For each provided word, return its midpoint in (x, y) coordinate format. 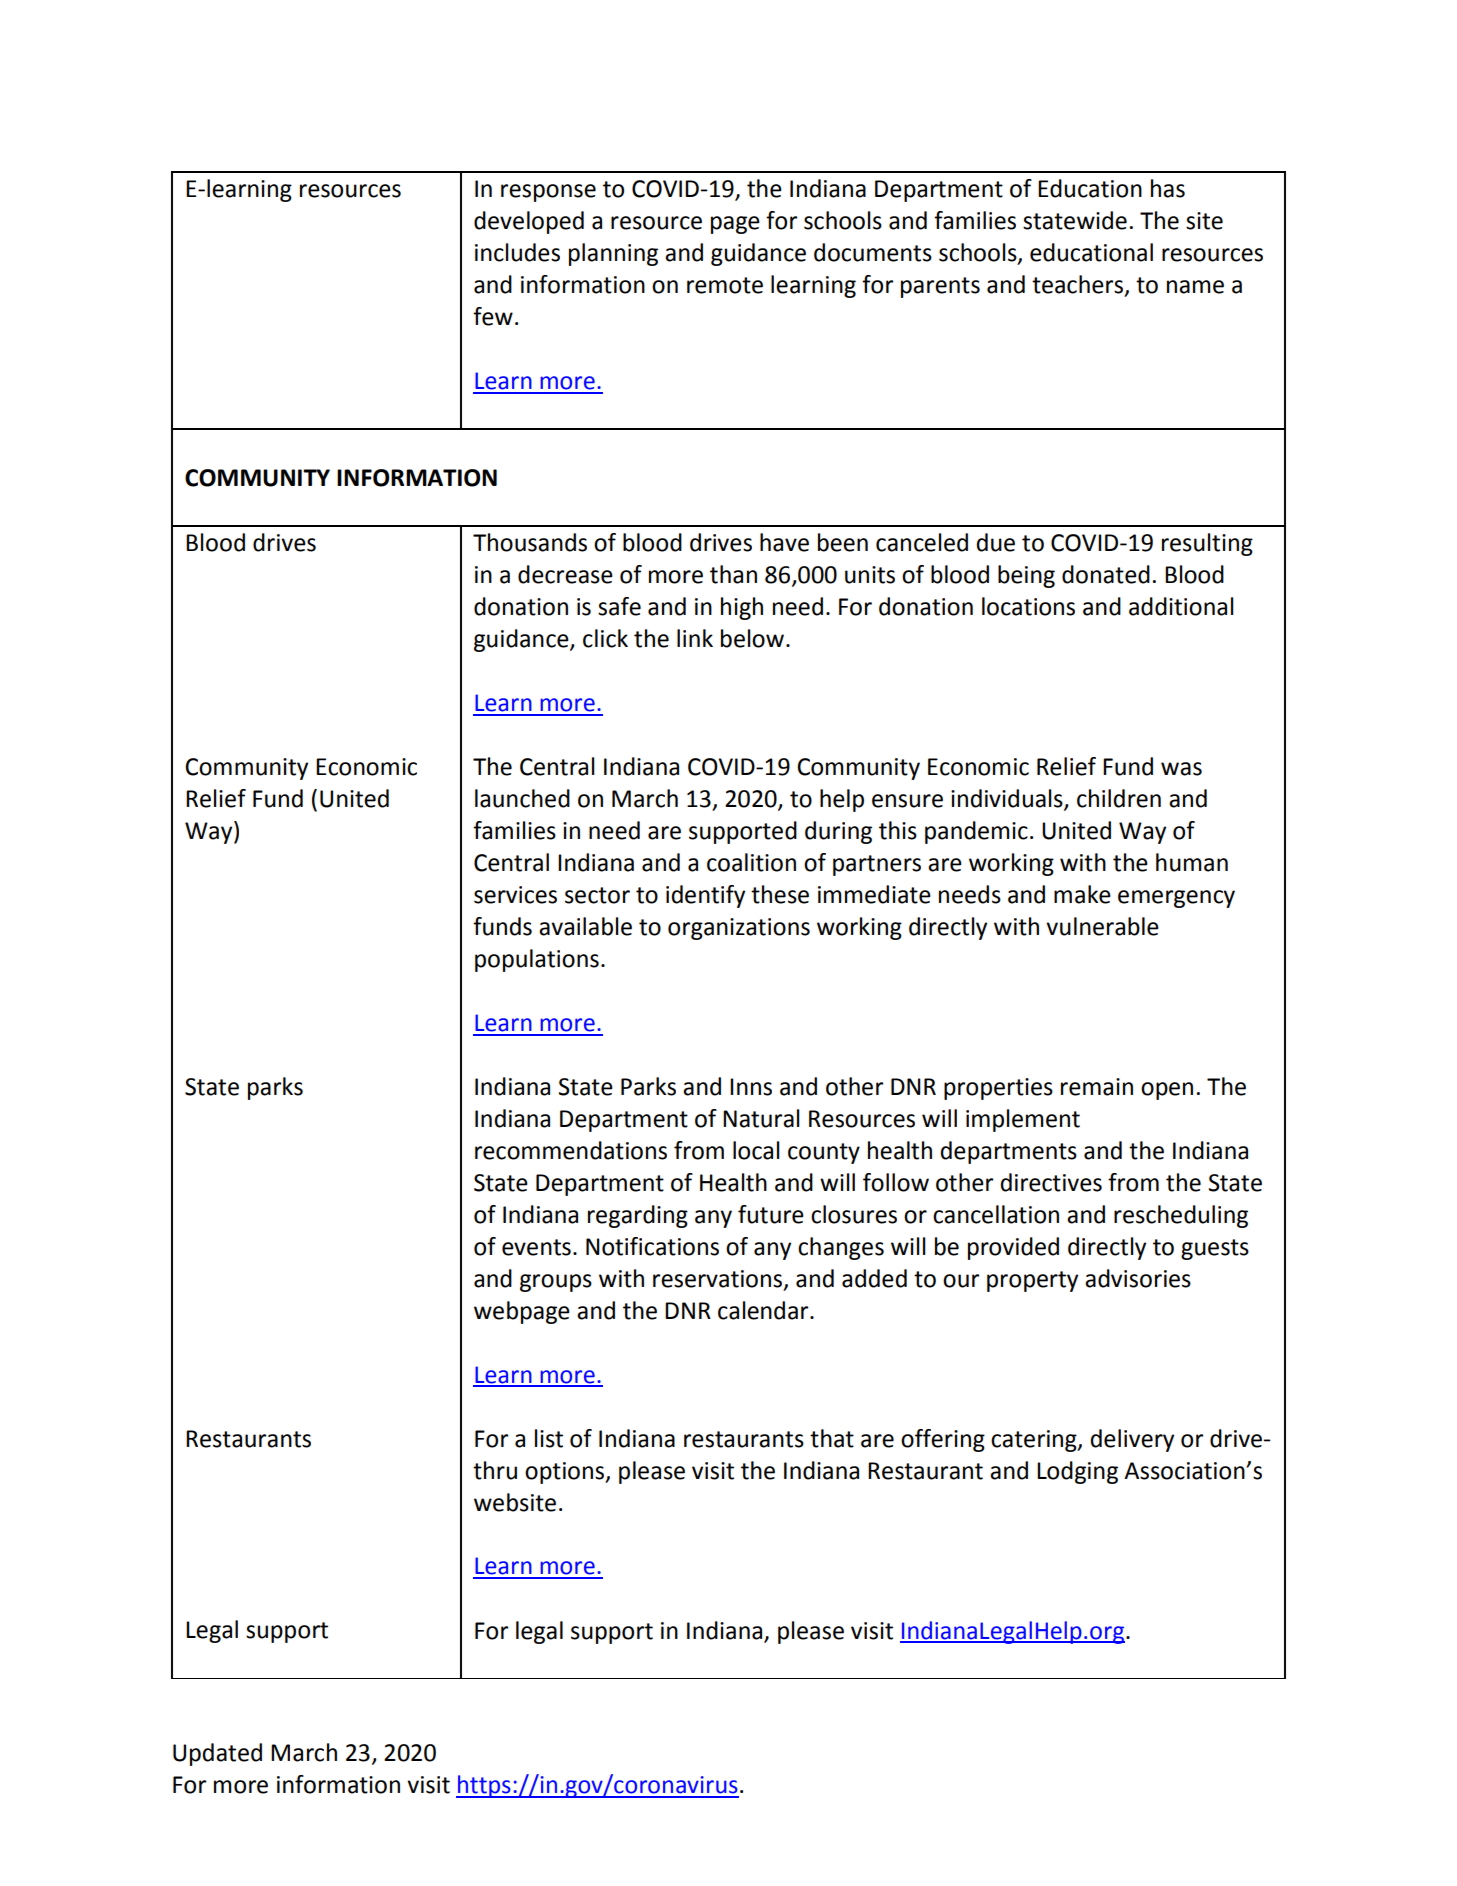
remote (725, 285)
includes (517, 252)
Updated (217, 1754)
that (832, 1438)
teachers (1077, 284)
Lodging (1077, 1472)
